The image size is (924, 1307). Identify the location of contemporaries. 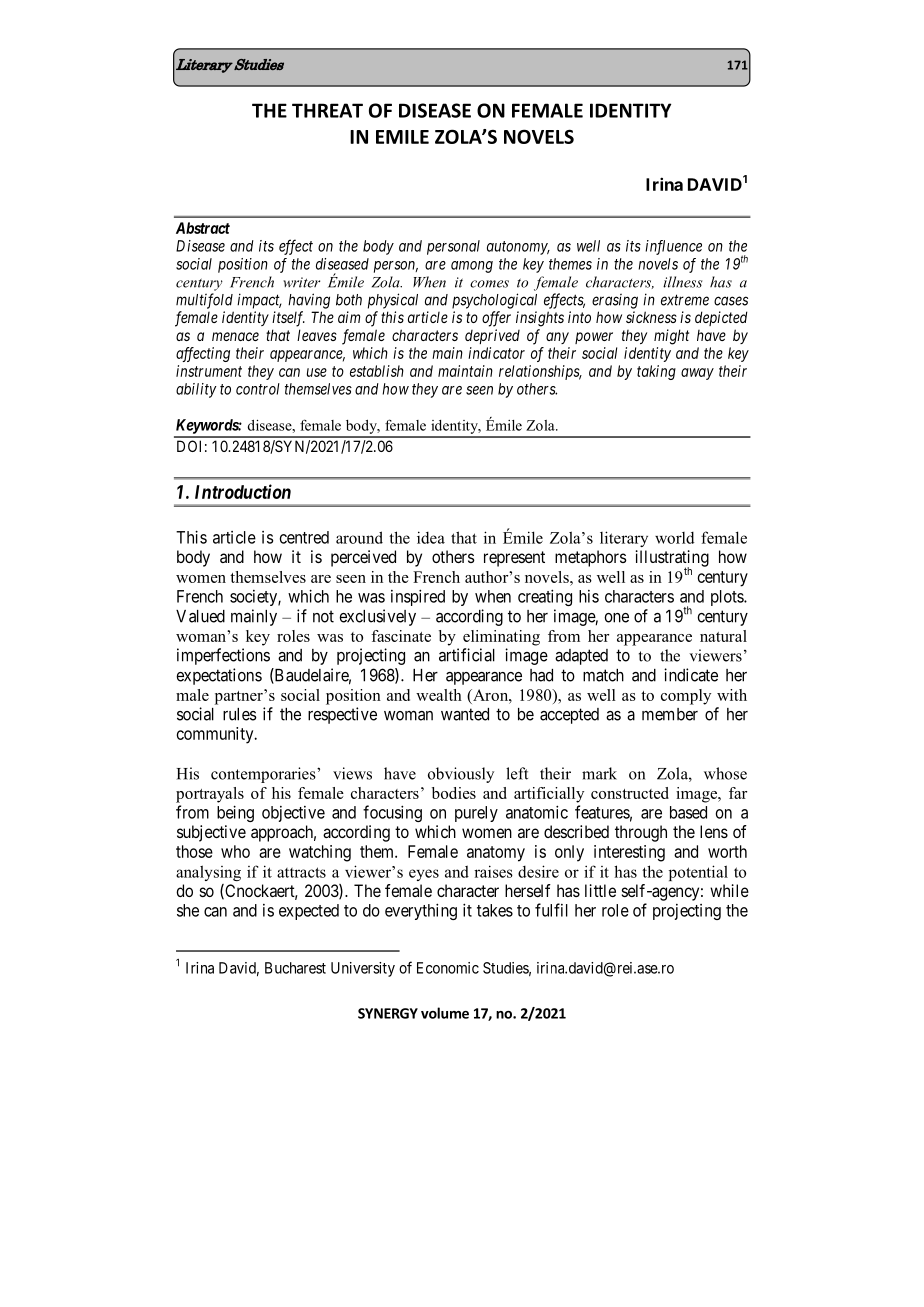
(264, 775).
